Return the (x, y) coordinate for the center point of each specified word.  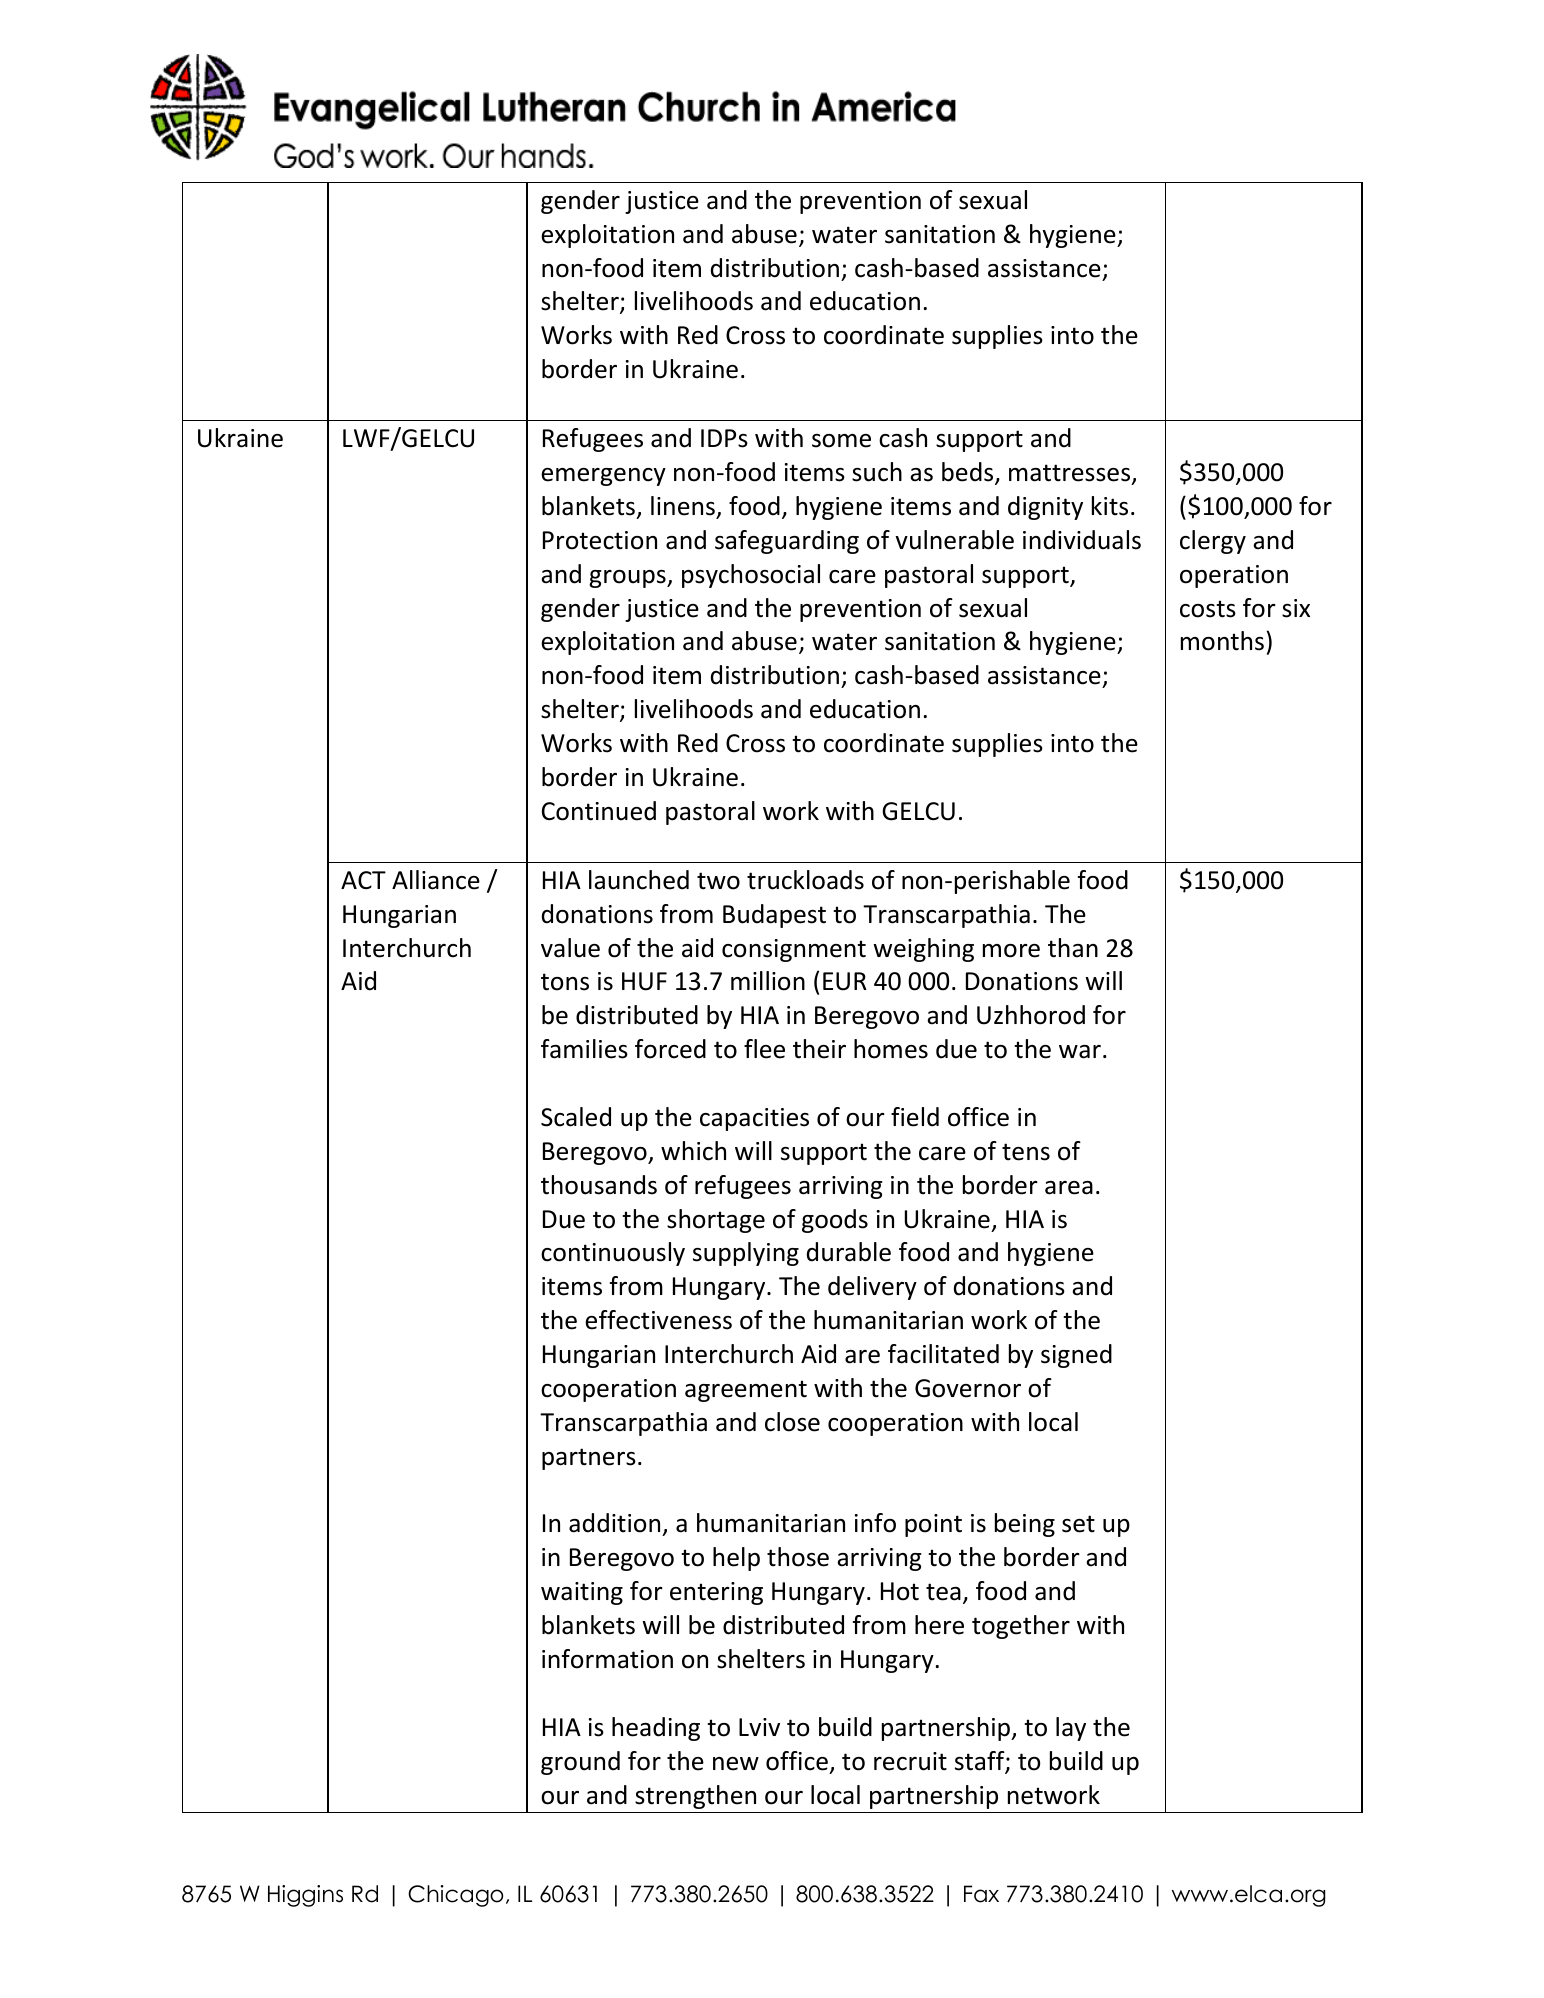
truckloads (805, 880)
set (1078, 1524)
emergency (603, 477)
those (798, 1557)
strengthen (695, 1797)
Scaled (576, 1117)
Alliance (436, 880)
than (1073, 948)
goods (835, 1221)
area (1069, 1188)
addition (616, 1524)
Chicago (455, 1896)
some (841, 441)
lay (1071, 1729)
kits (1110, 506)
